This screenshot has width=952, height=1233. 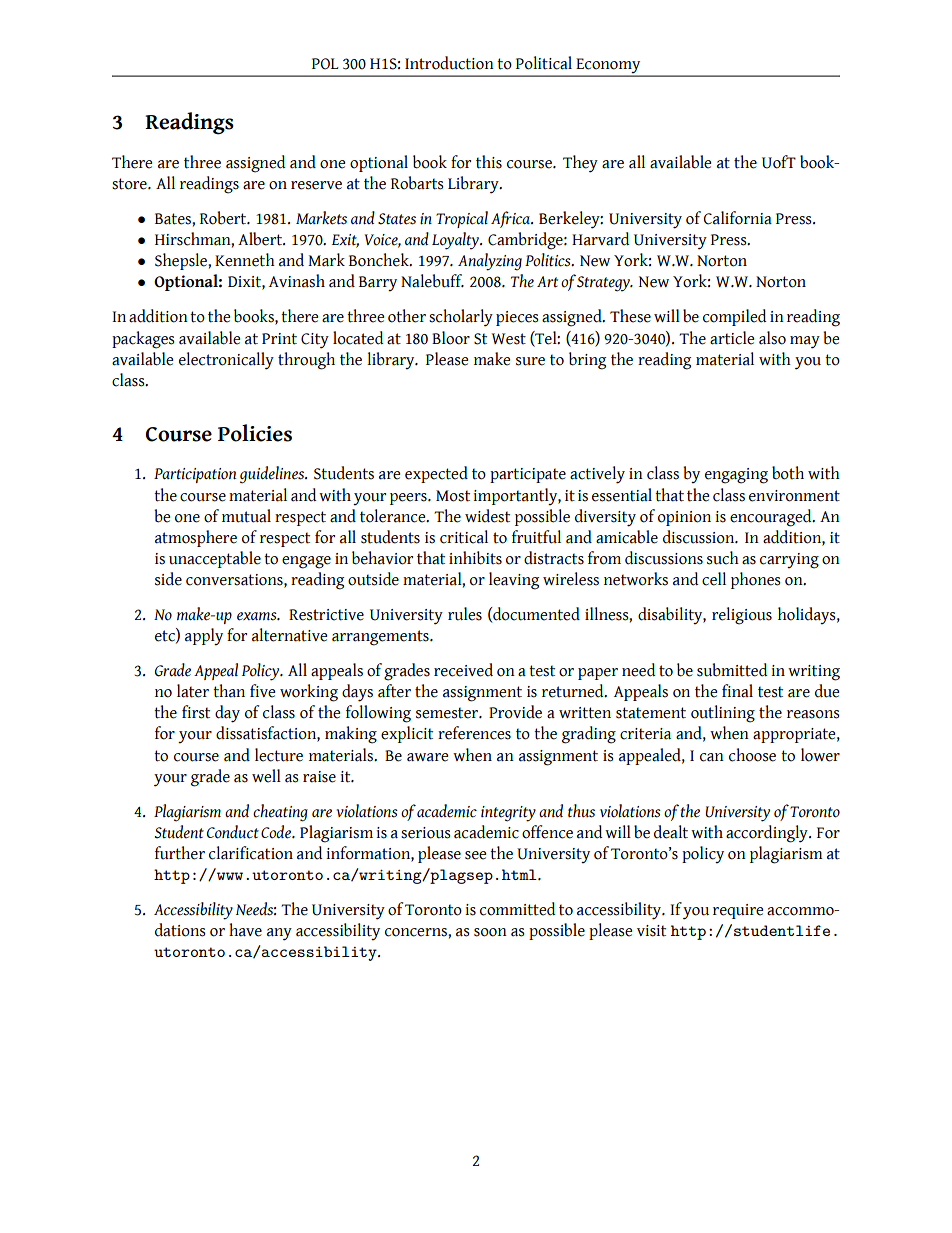 I want to click on article, so click(x=732, y=338).
